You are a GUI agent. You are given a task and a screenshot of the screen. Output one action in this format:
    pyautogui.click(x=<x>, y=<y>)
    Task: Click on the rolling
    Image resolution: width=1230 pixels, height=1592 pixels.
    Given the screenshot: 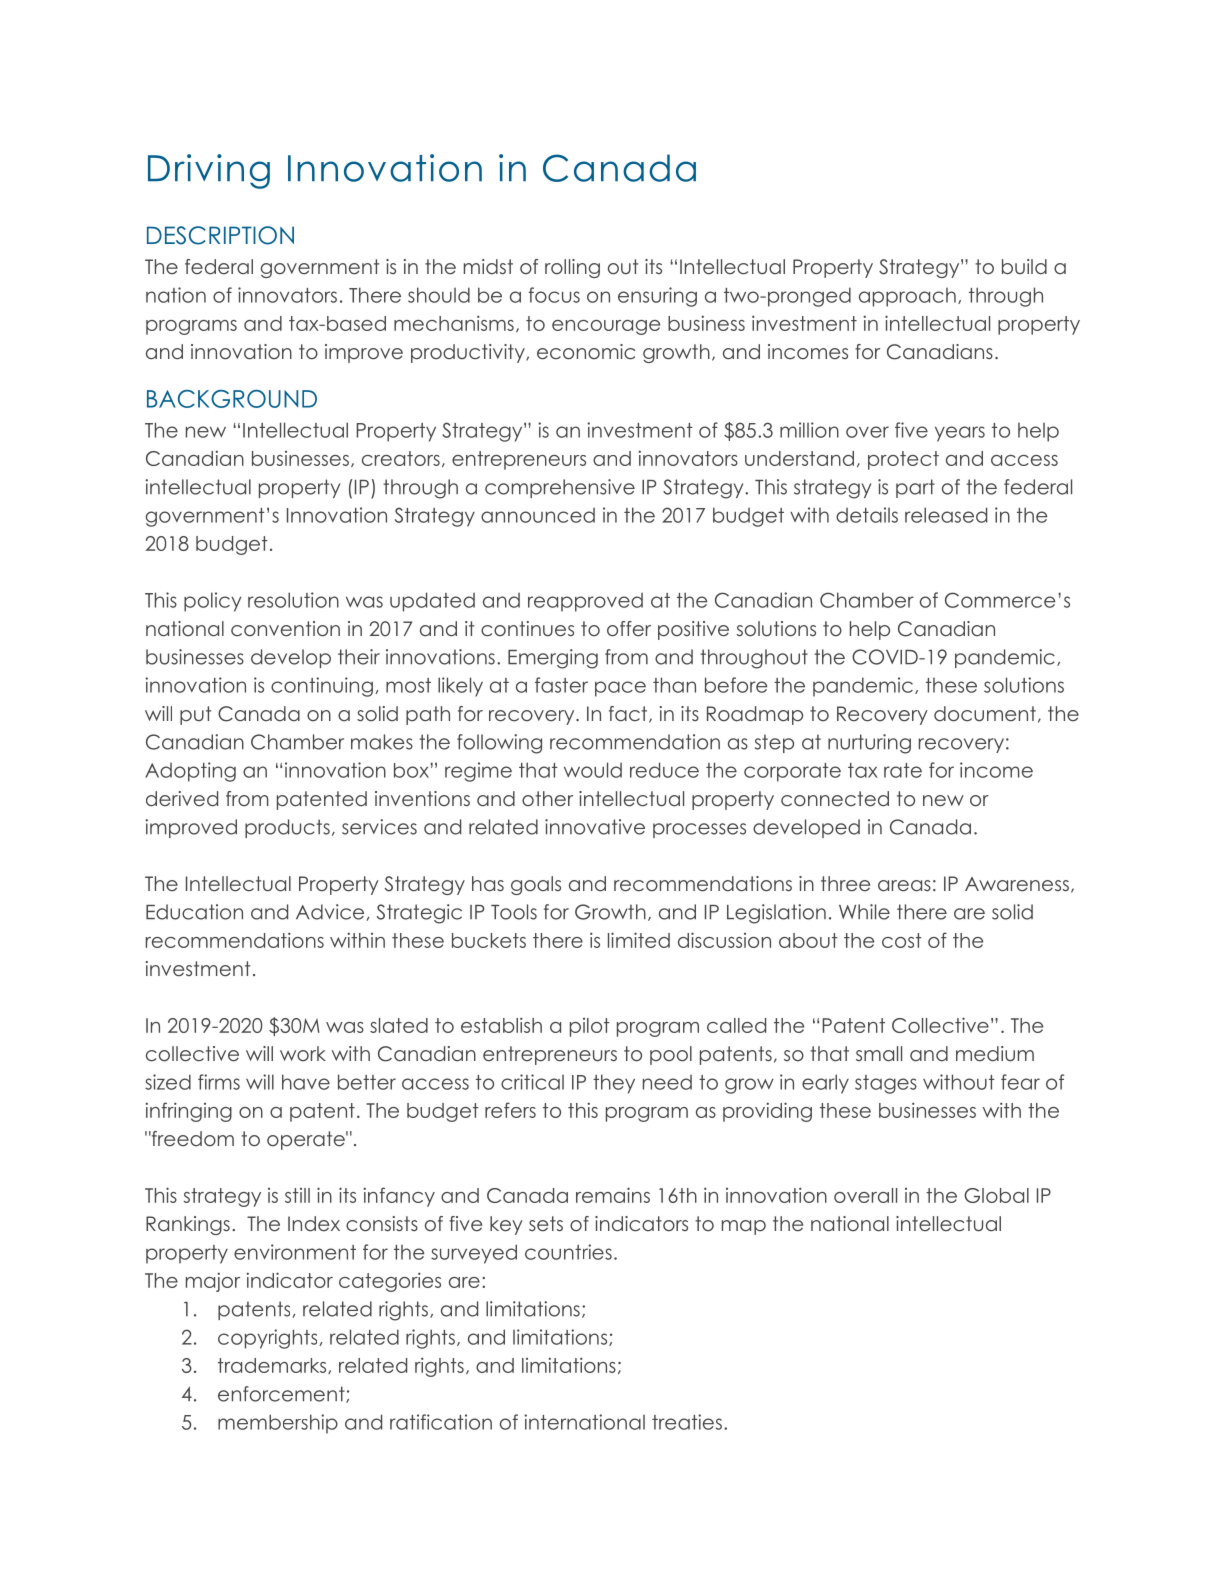 What is the action you would take?
    pyautogui.click(x=572, y=268)
